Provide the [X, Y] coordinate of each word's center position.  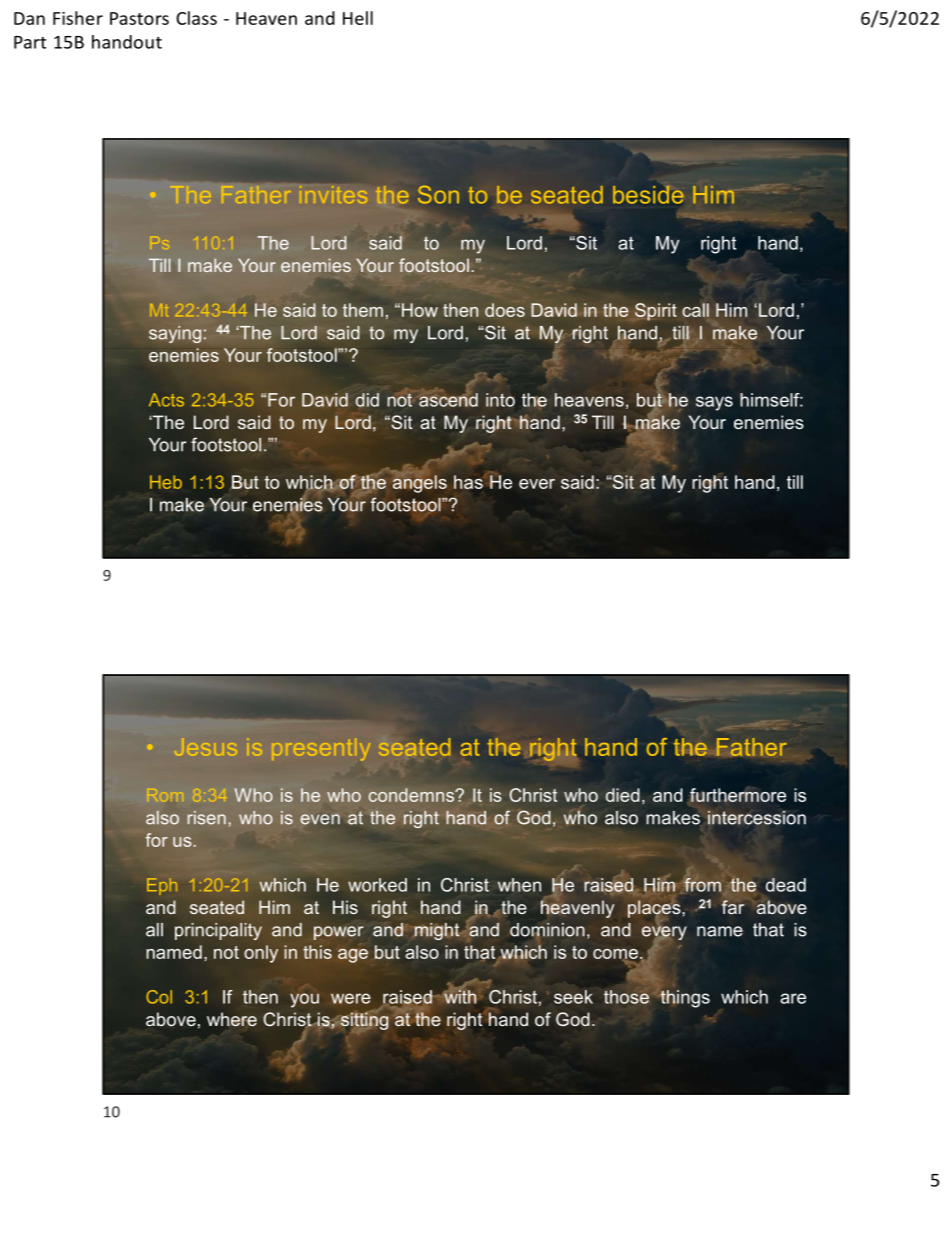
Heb [166, 482]
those [626, 997]
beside [648, 194]
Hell [358, 18]
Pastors [139, 18]
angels [420, 483]
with [459, 996]
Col [159, 997]
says [714, 403]
